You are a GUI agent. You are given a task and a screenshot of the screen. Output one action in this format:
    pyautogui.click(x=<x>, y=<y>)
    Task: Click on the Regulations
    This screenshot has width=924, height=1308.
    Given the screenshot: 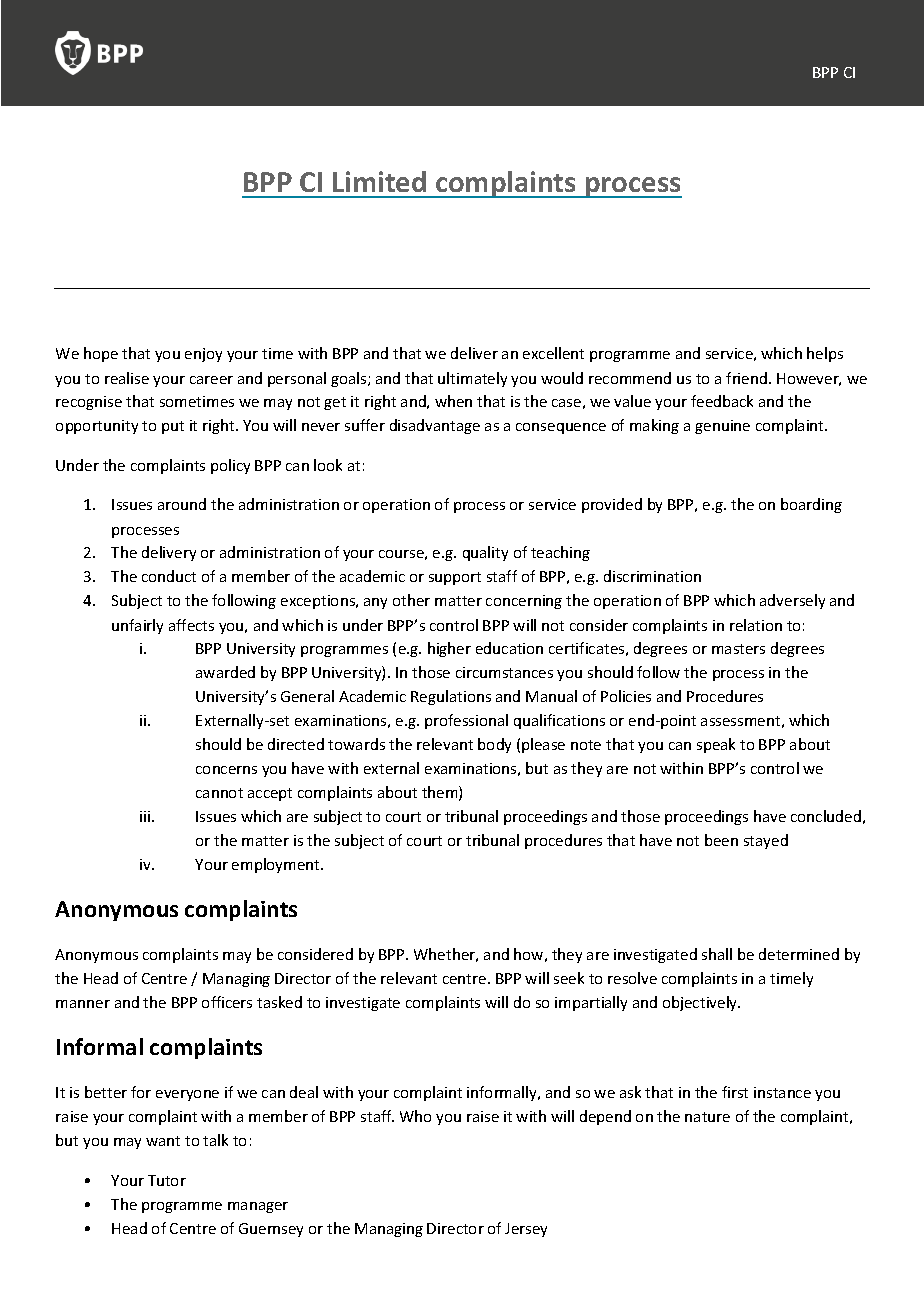 What is the action you would take?
    pyautogui.click(x=451, y=697)
